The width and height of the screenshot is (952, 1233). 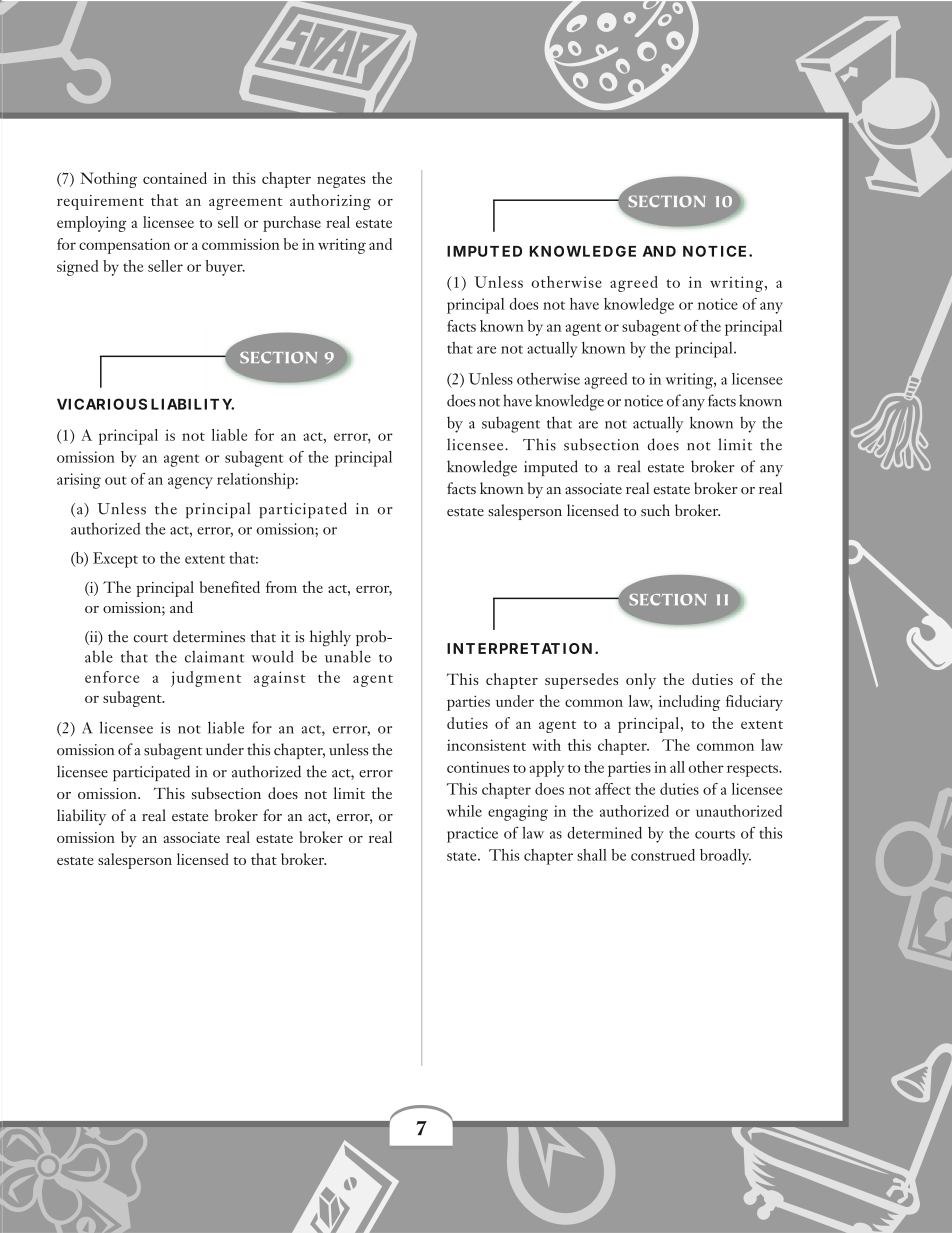 What do you see at coordinates (641, 681) in the screenshot?
I see `only` at bounding box center [641, 681].
